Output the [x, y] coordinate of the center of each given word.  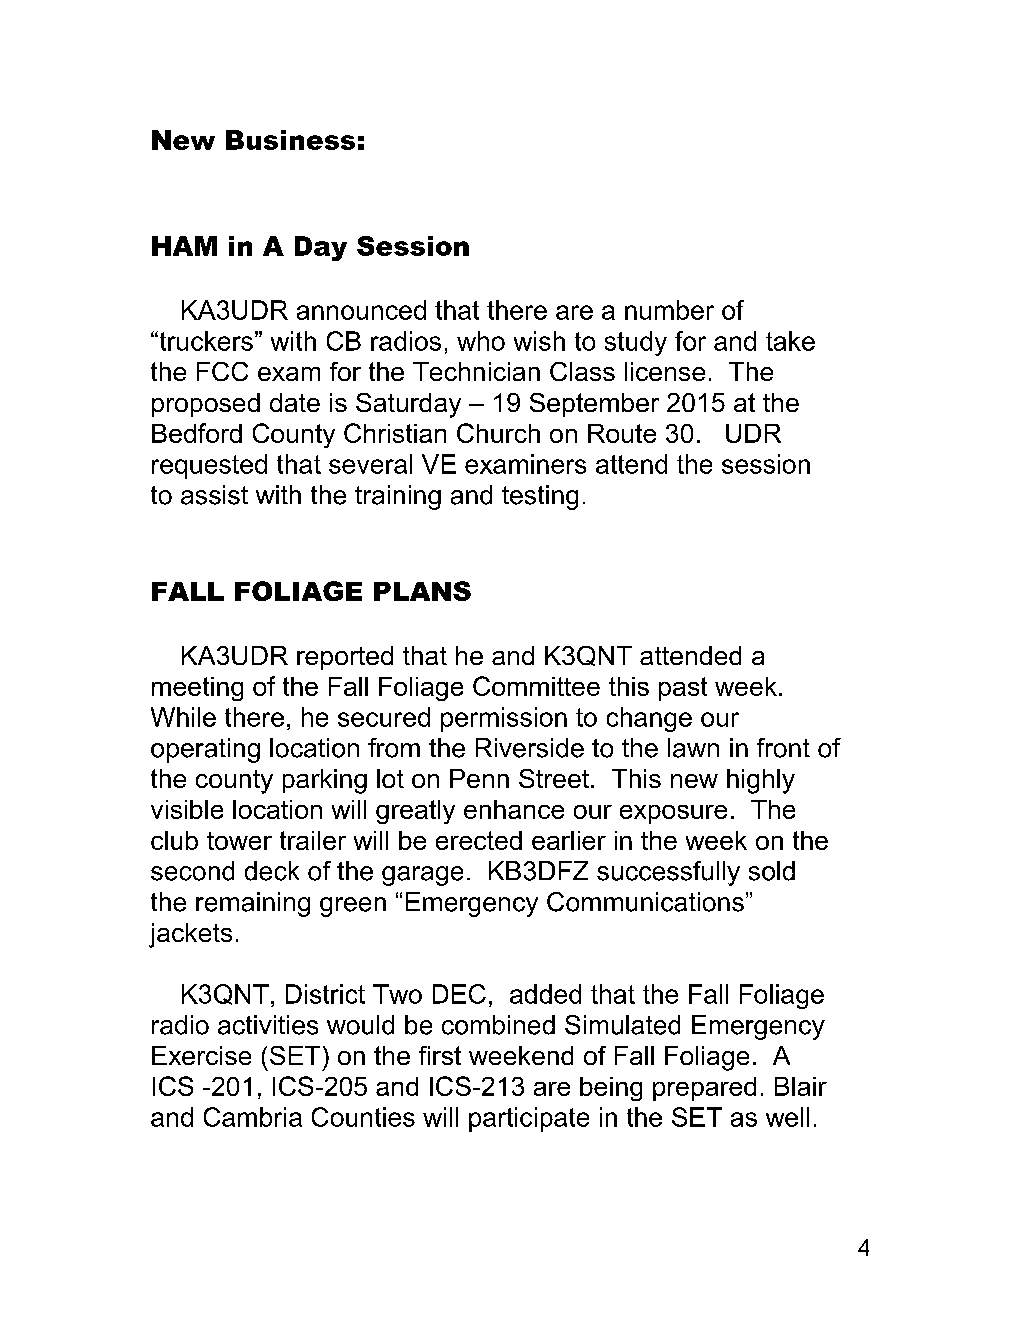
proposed [206, 405]
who [481, 341]
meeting [197, 689]
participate [529, 1119]
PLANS [422, 591]
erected [479, 840]
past [683, 689]
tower [239, 841]
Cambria [253, 1117]
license [665, 371]
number [669, 310]
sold [772, 871]
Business [290, 140]
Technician [476, 371]
